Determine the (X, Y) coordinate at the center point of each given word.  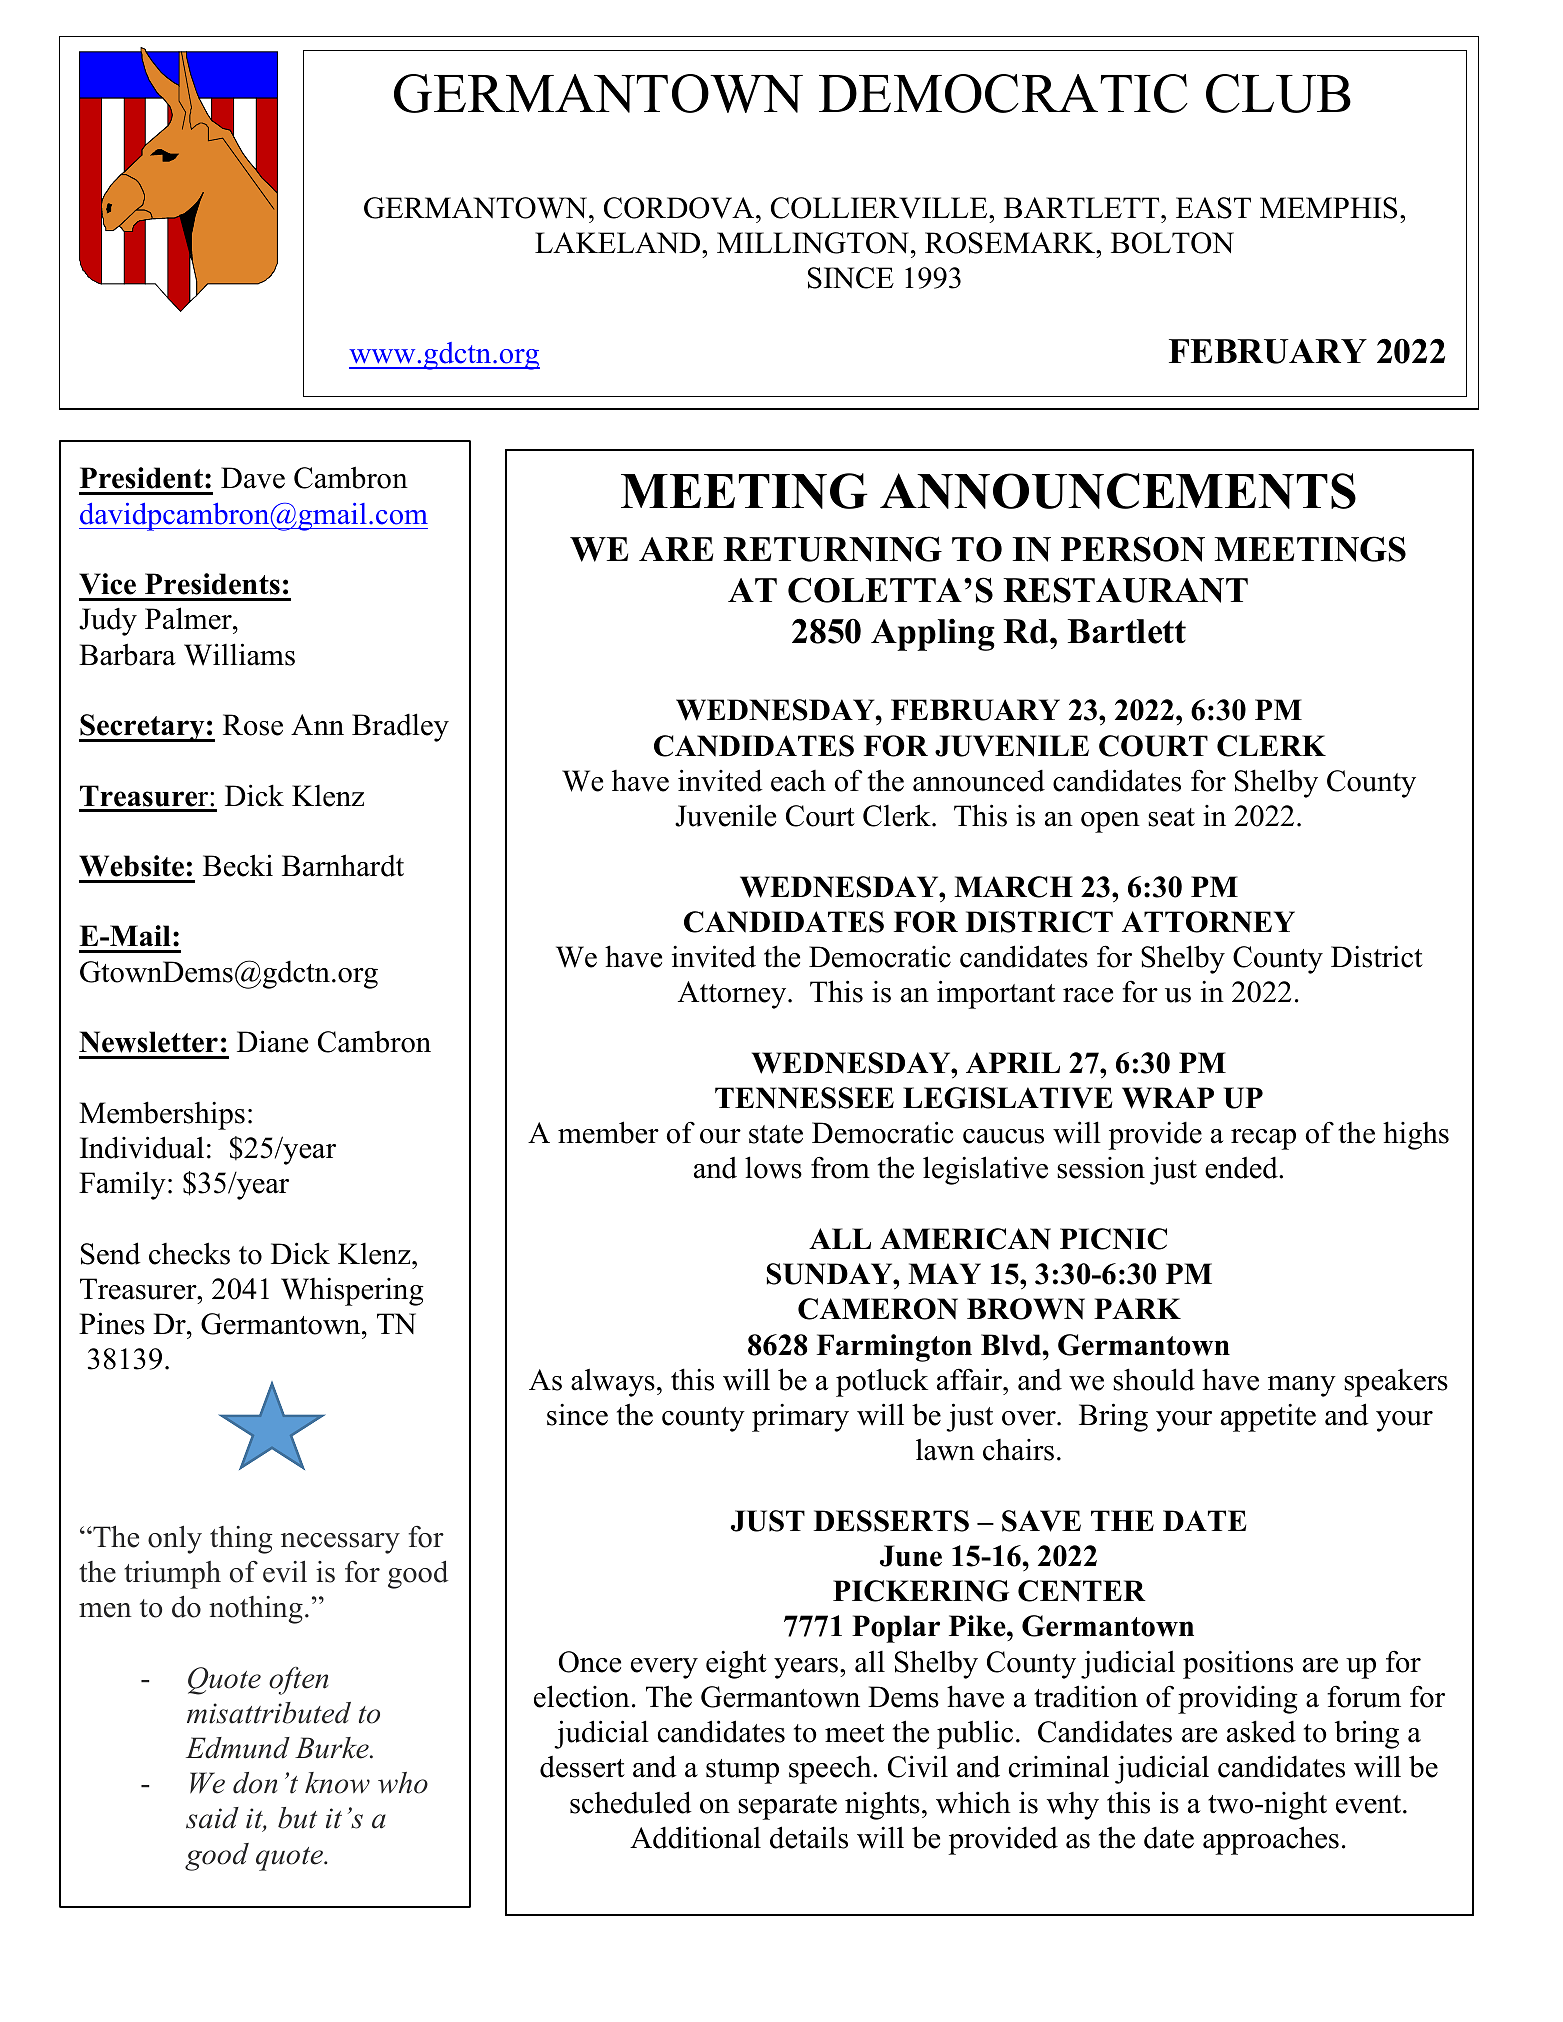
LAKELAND (619, 243)
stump (742, 1771)
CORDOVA (680, 208)
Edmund (238, 1748)
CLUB (1278, 93)
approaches (1271, 1840)
